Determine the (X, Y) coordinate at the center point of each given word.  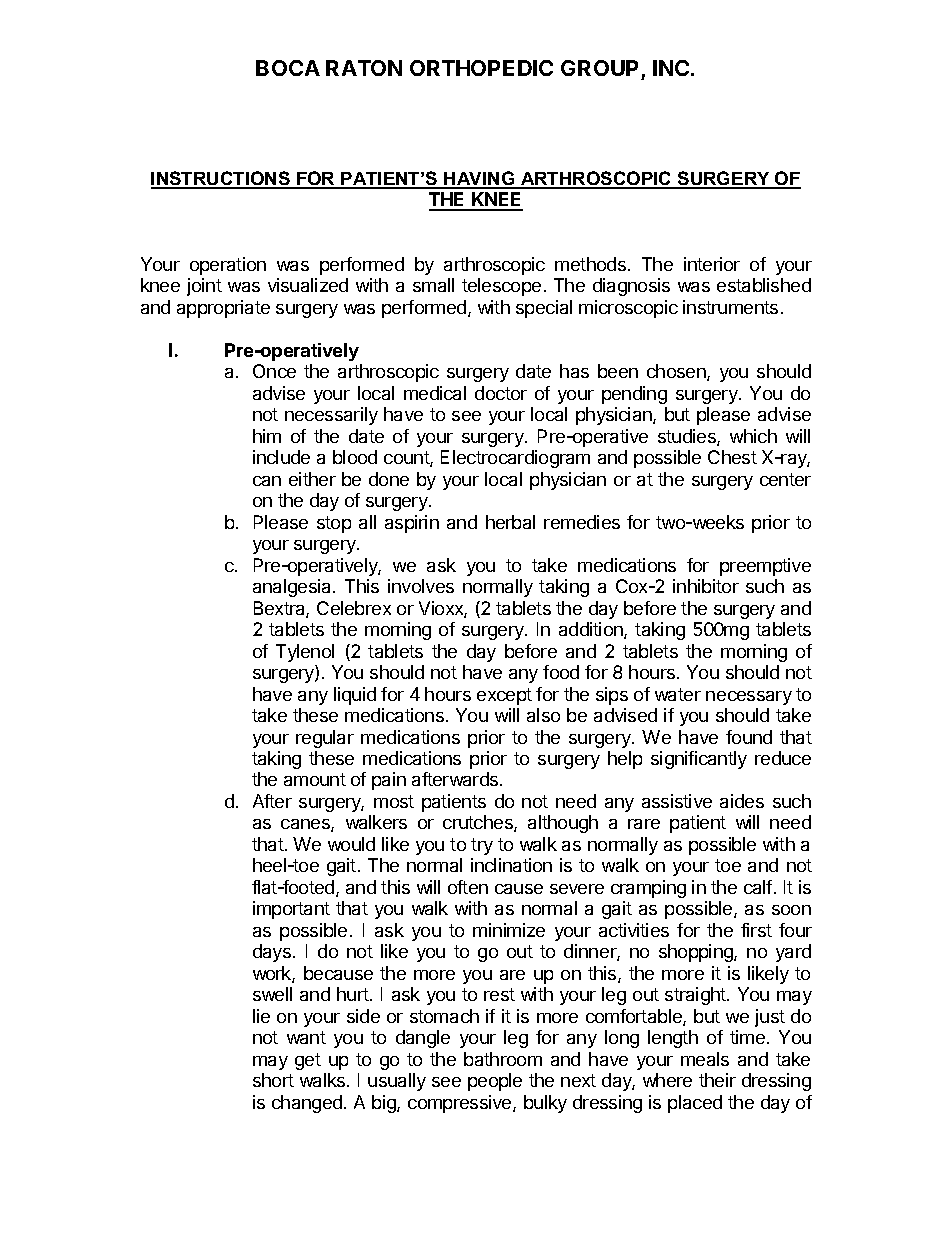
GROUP (599, 68)
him (267, 436)
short (273, 1080)
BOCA (288, 68)
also (543, 715)
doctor (501, 393)
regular (325, 739)
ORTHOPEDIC (481, 68)
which (753, 436)
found (749, 737)
